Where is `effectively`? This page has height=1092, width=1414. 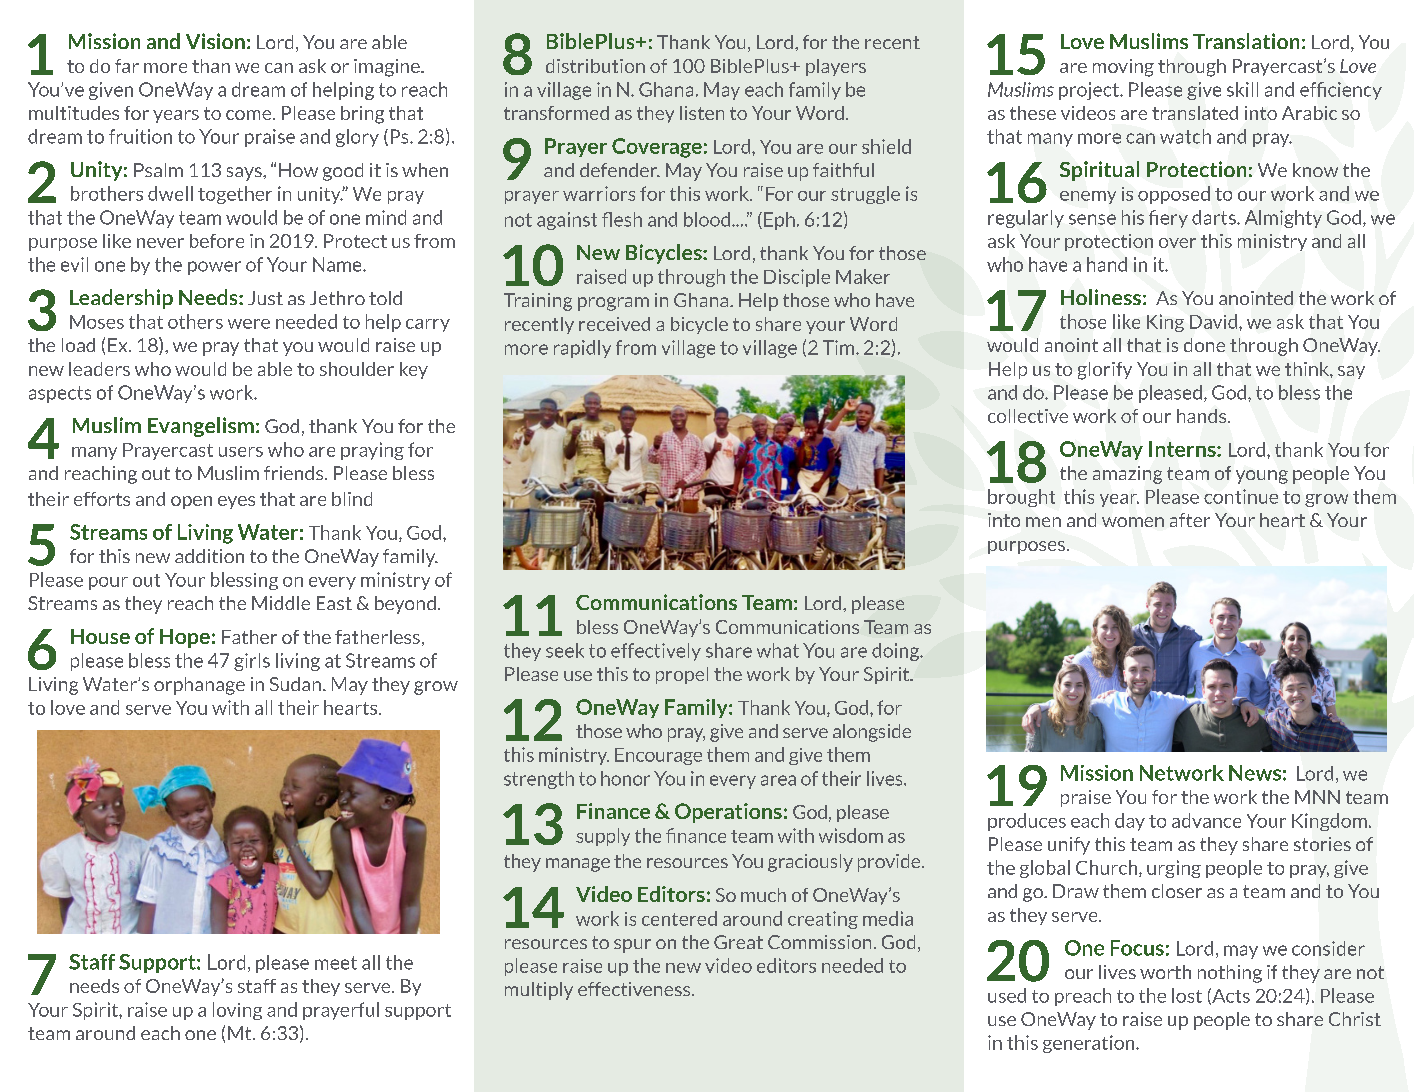
effectively is located at coordinates (656, 652).
